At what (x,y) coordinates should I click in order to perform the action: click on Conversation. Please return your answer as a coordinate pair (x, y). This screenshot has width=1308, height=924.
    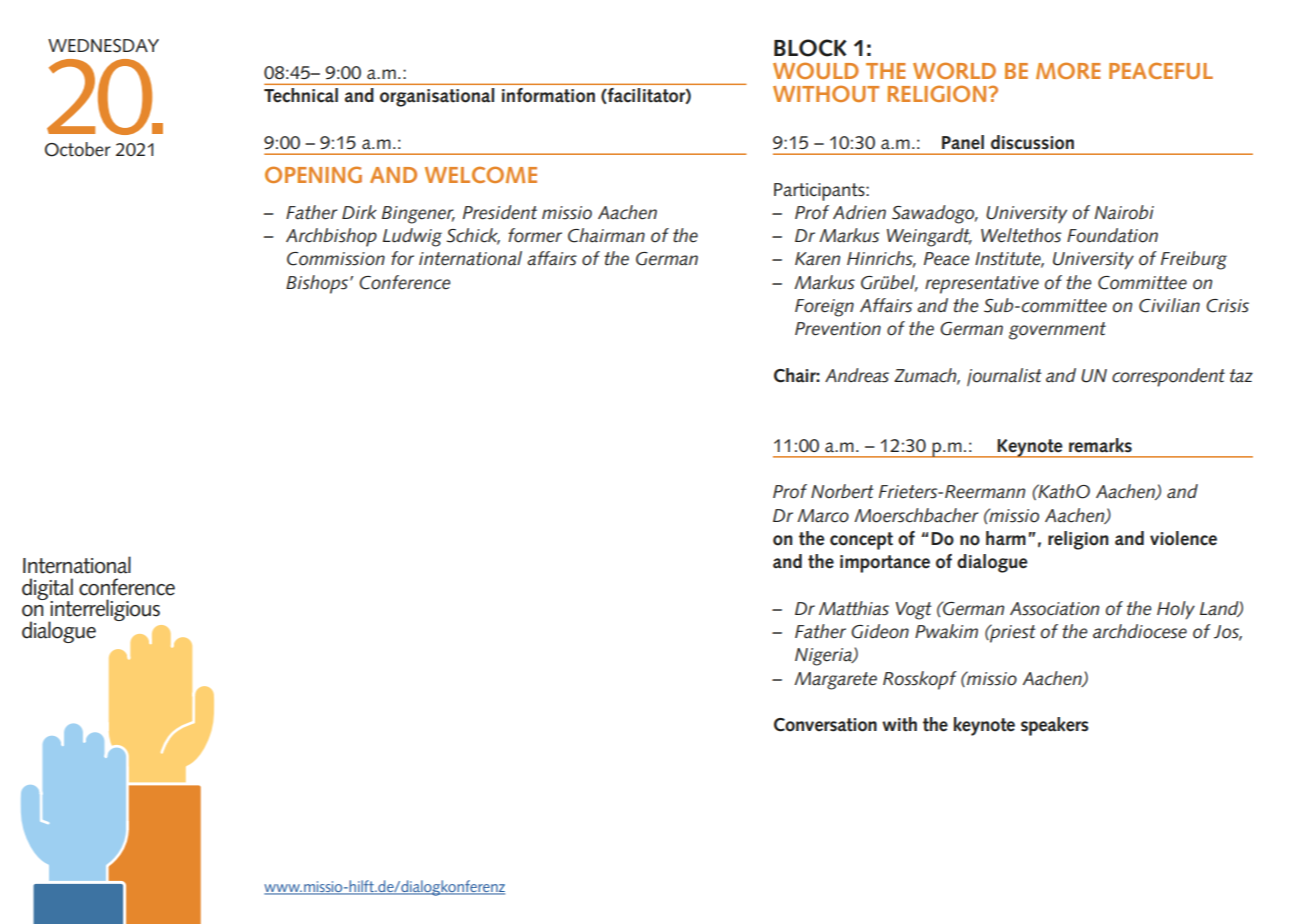
    Looking at the image, I should click on (825, 725).
